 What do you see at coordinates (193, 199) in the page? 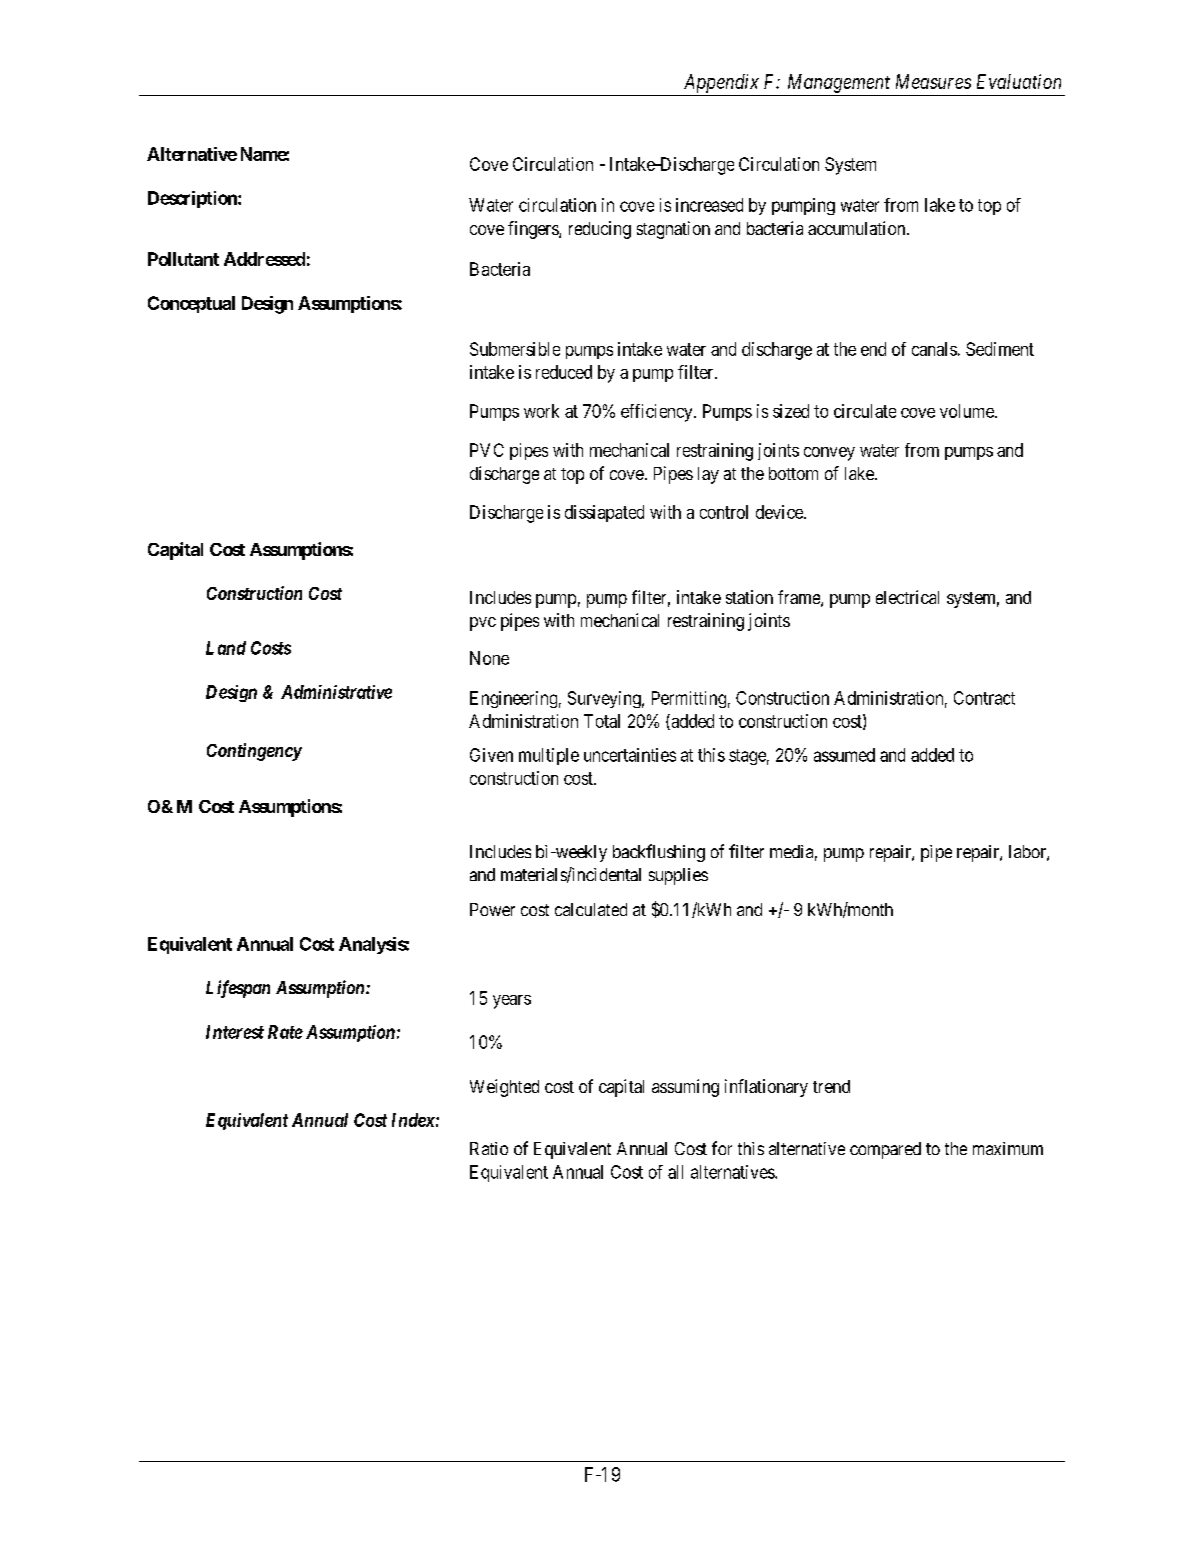
I see `Description` at bounding box center [193, 199].
